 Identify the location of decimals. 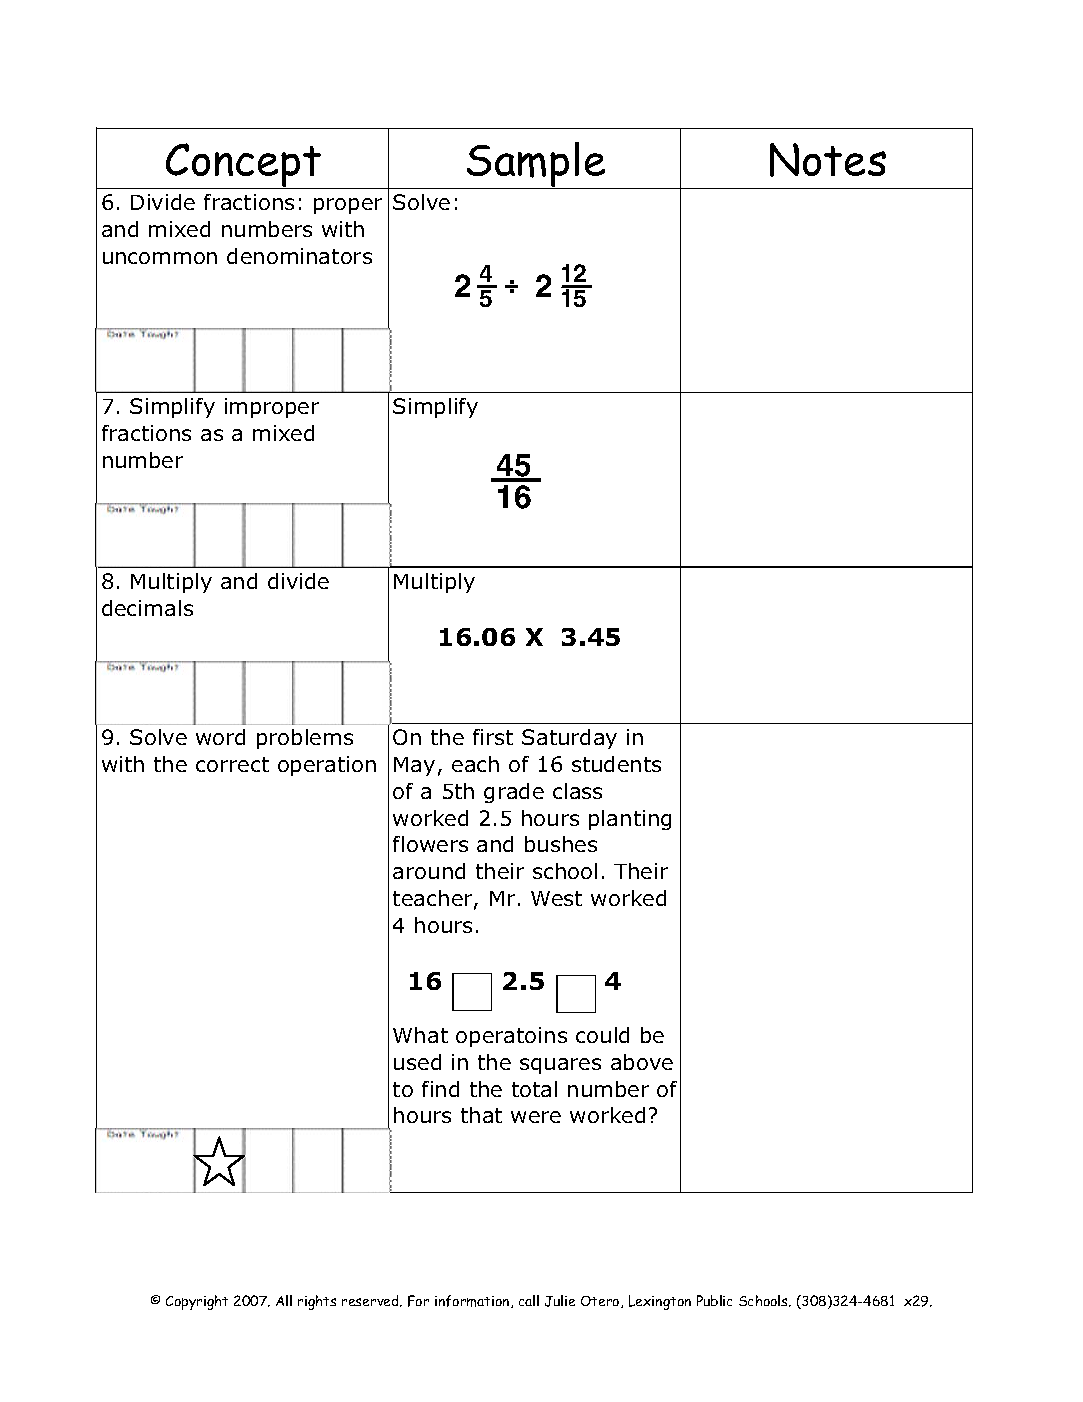
(147, 608).
